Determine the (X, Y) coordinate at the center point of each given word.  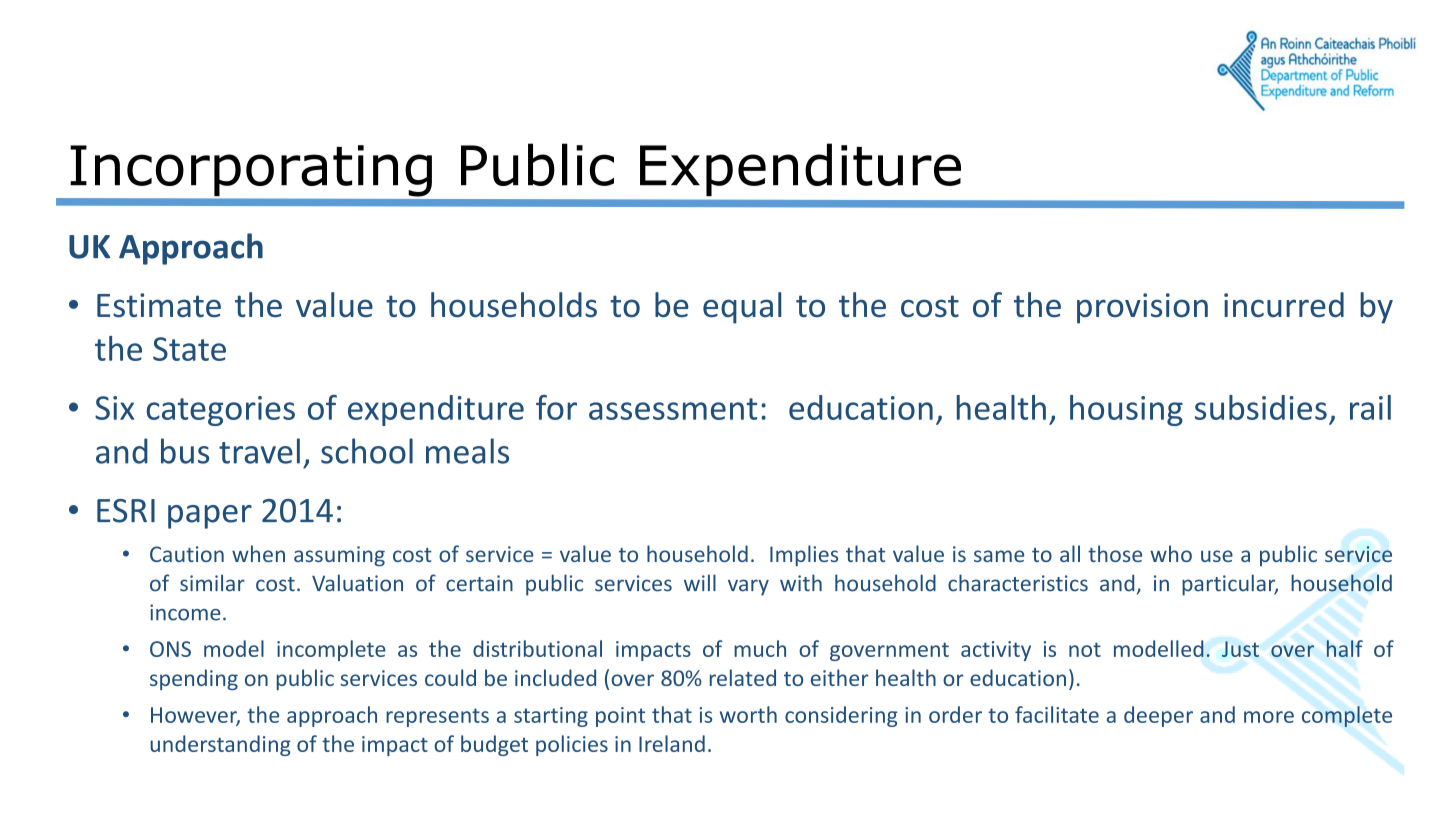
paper (210, 517)
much (760, 648)
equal (742, 308)
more (1269, 717)
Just (1240, 649)
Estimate (159, 305)
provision (1142, 308)
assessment (673, 409)
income (185, 612)
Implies (804, 556)
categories (220, 411)
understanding (220, 745)
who (1171, 553)
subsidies (1261, 407)
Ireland (672, 743)
